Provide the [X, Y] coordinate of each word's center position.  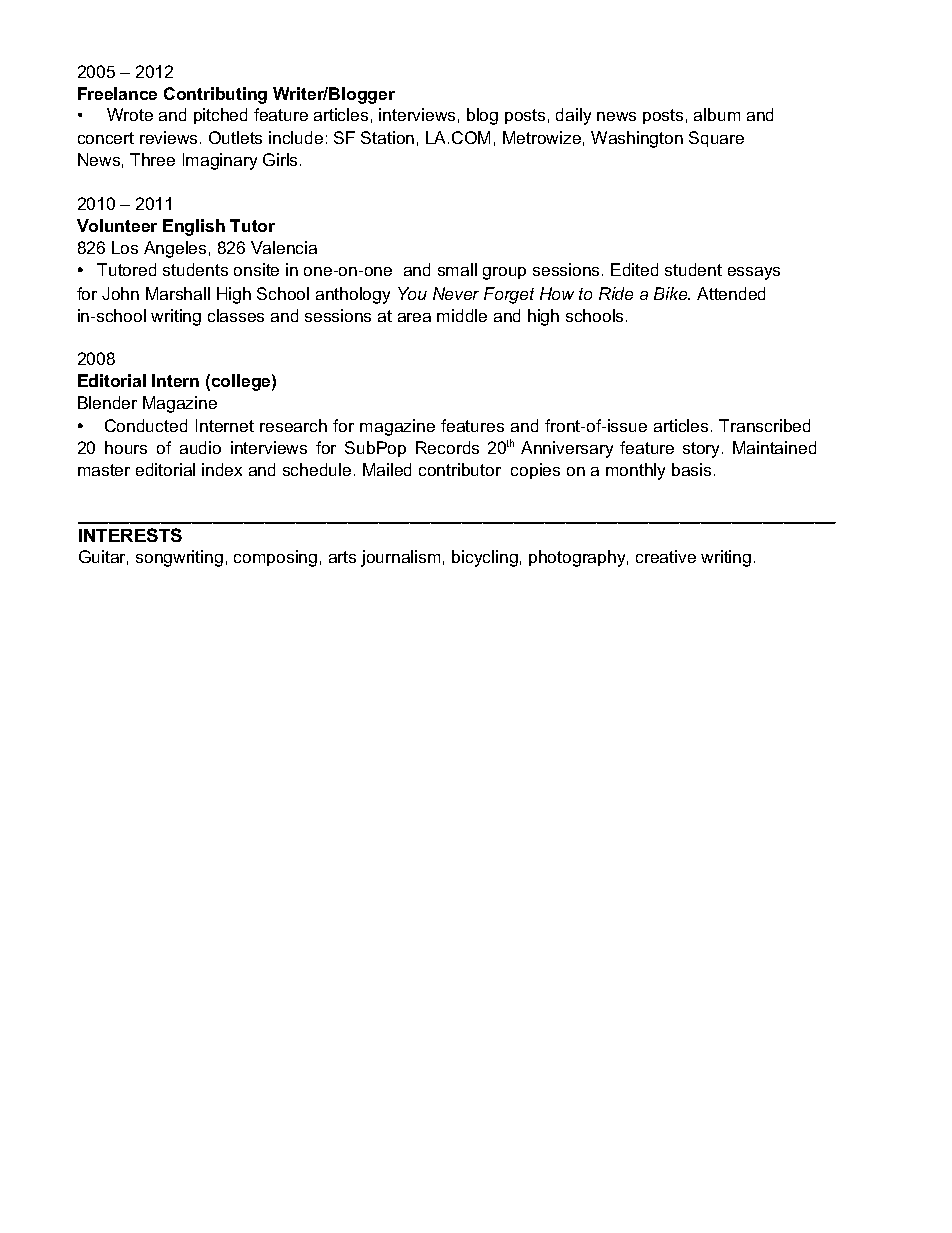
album [717, 114]
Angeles [175, 249]
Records [447, 447]
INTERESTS [130, 535]
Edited [634, 269]
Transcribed [764, 425]
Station [387, 137]
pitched [220, 116]
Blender [107, 402]
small [457, 269]
